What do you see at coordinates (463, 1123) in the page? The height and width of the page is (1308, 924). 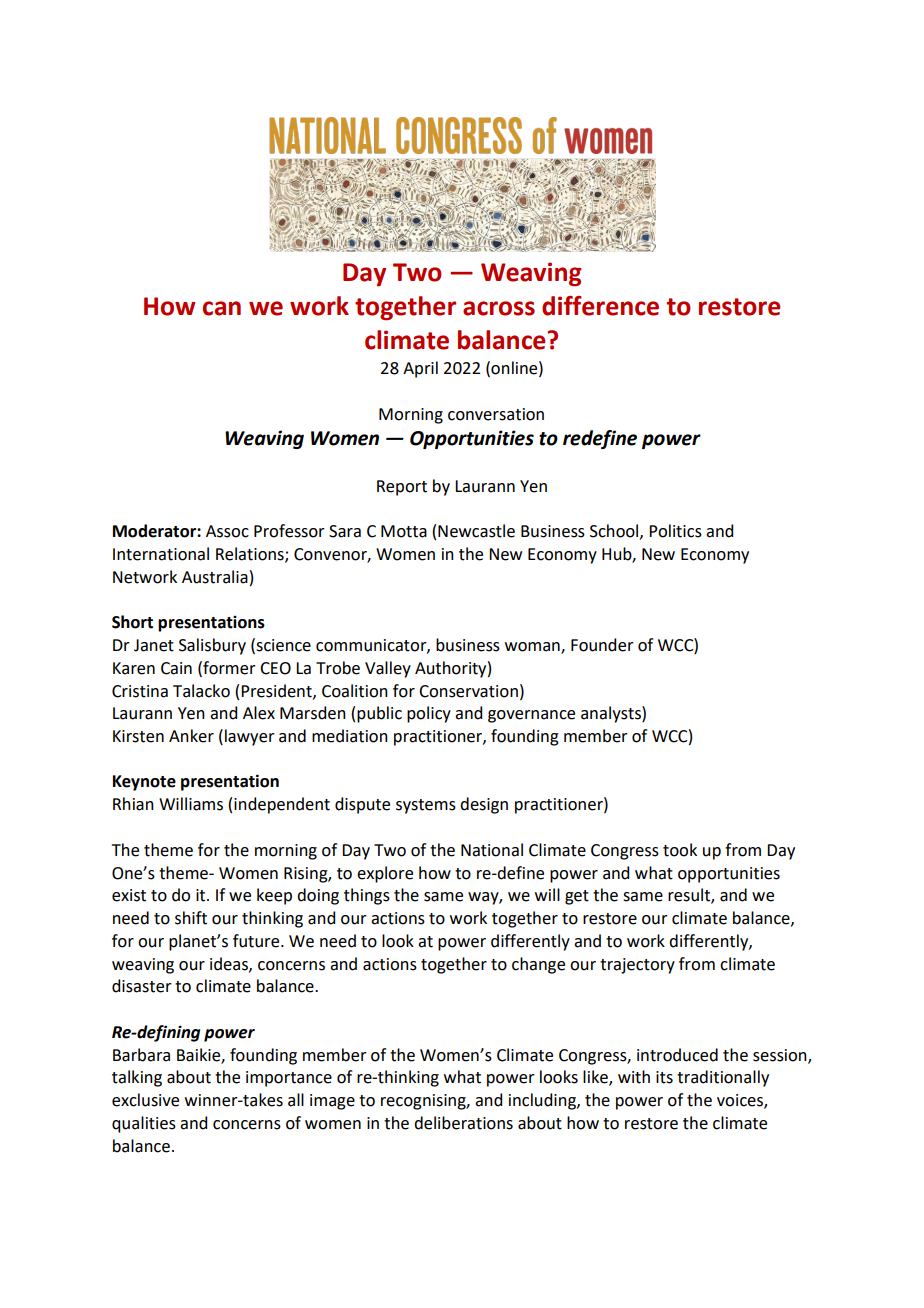 I see `deliberations` at bounding box center [463, 1123].
